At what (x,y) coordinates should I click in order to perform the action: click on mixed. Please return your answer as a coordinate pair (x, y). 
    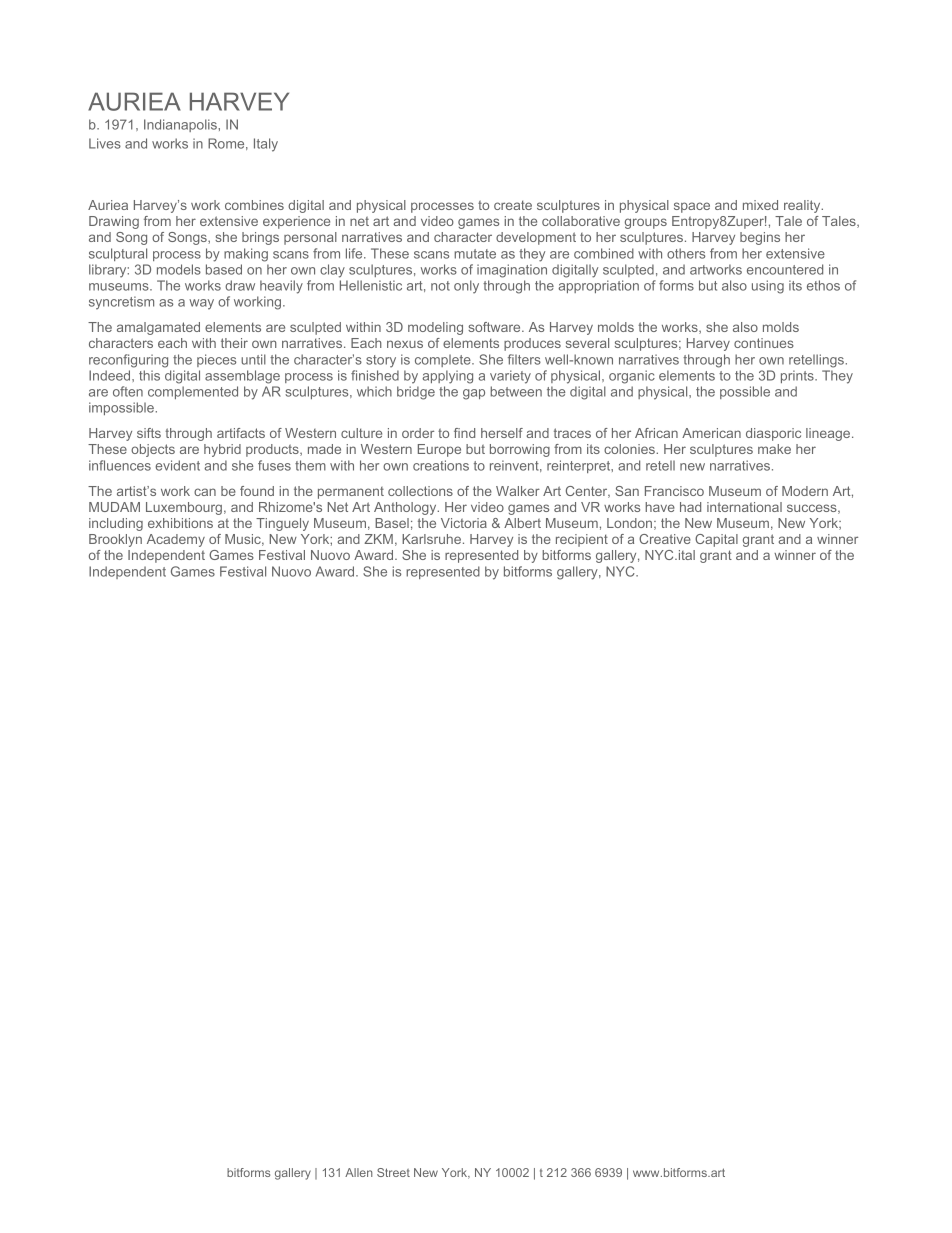
    Looking at the image, I should click on (760, 205).
